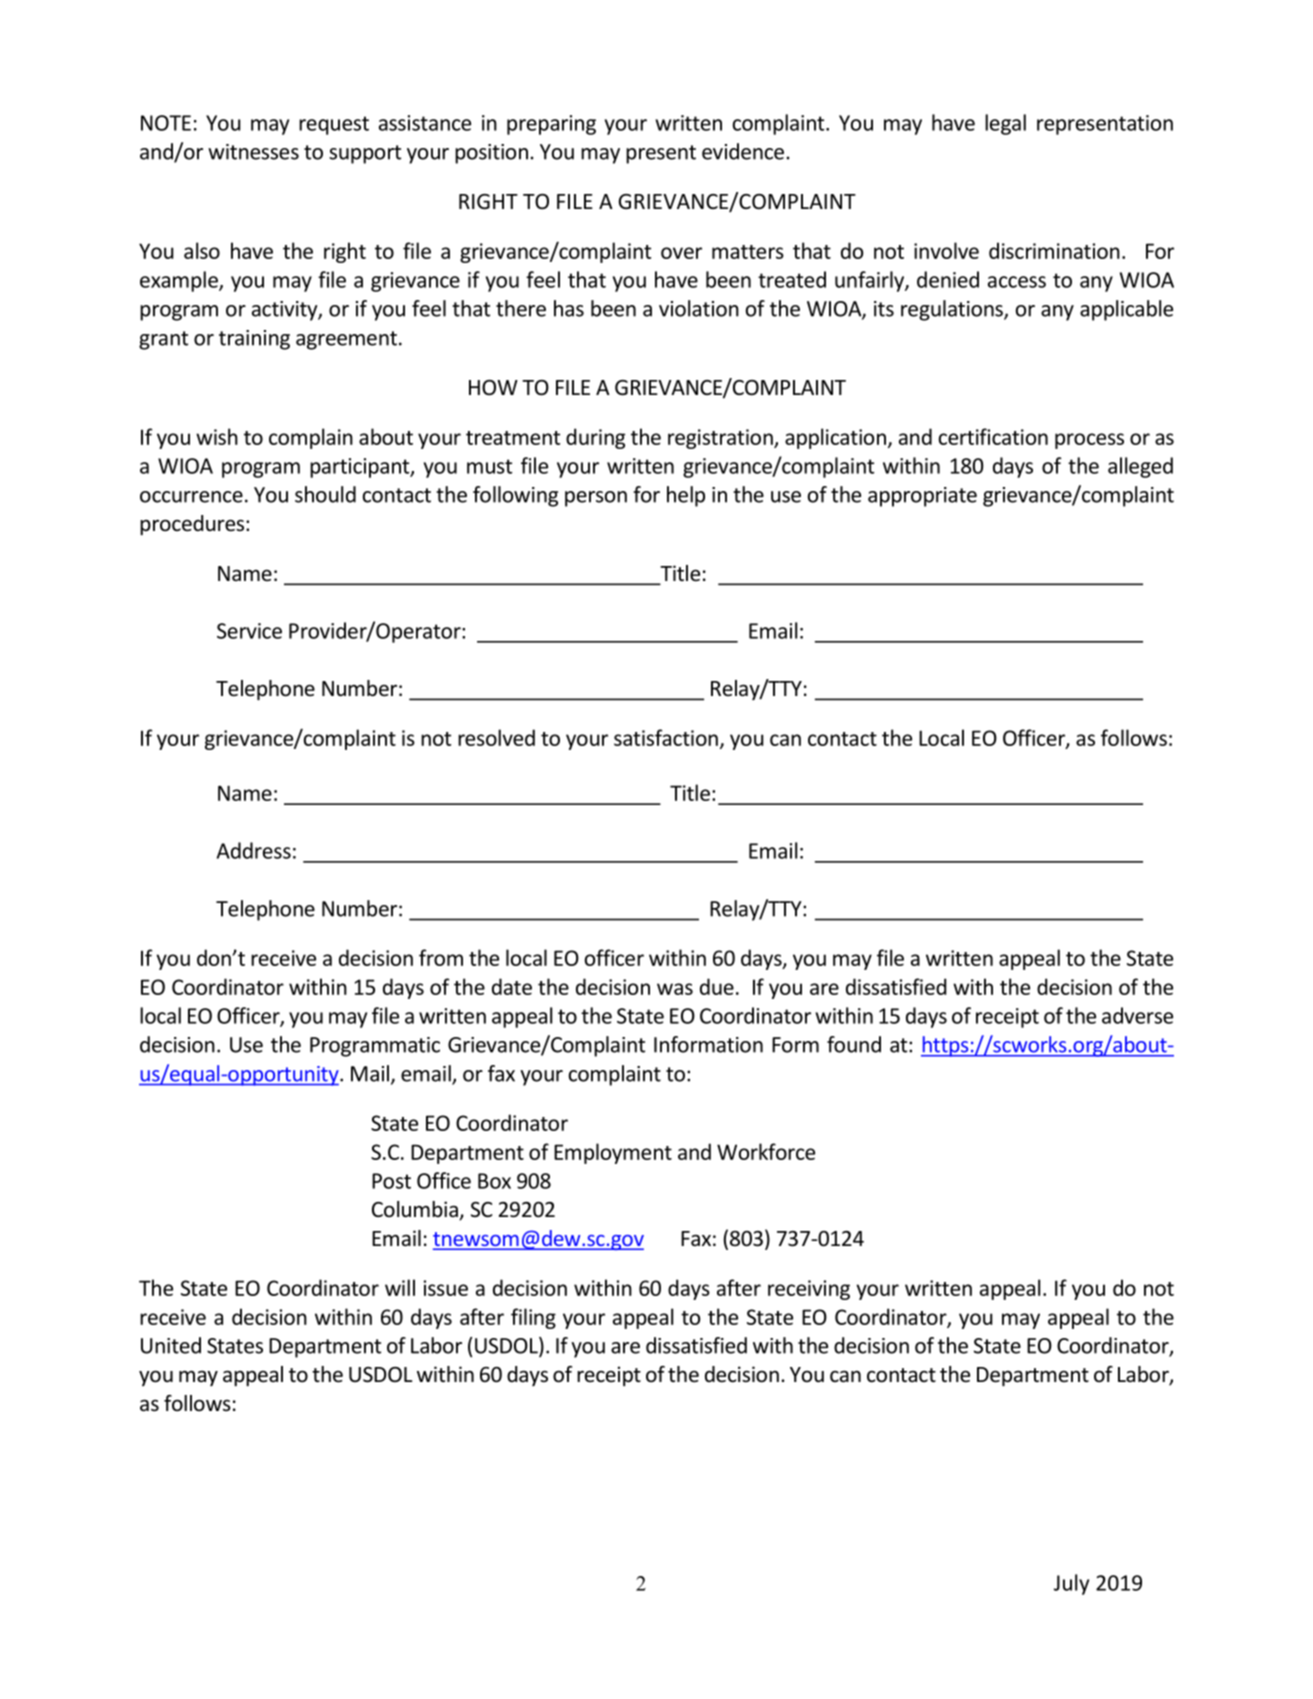 The height and width of the document is (1699, 1313). Describe the element at coordinates (253, 152) in the document. I see `witnesses` at that location.
